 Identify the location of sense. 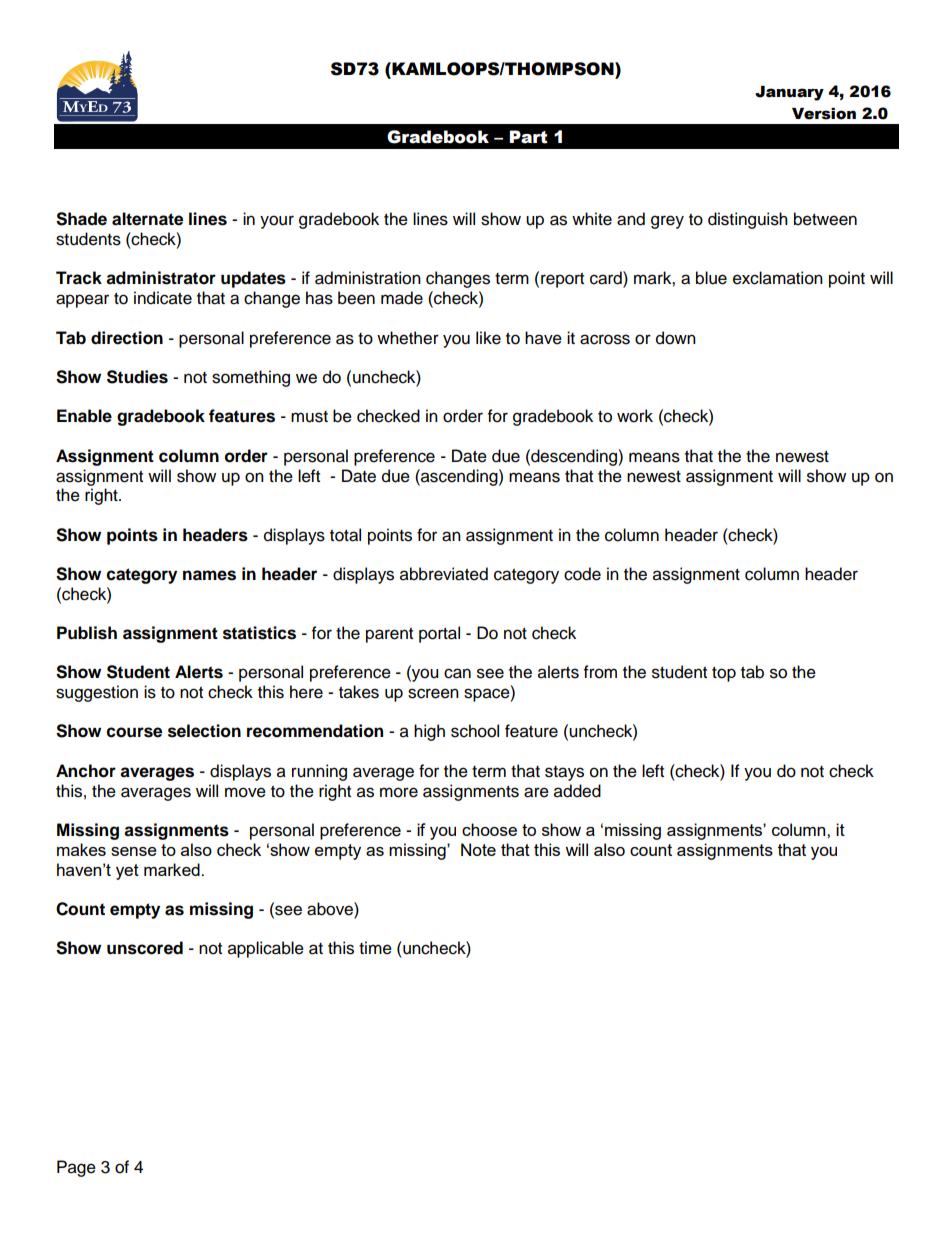
(134, 851).
